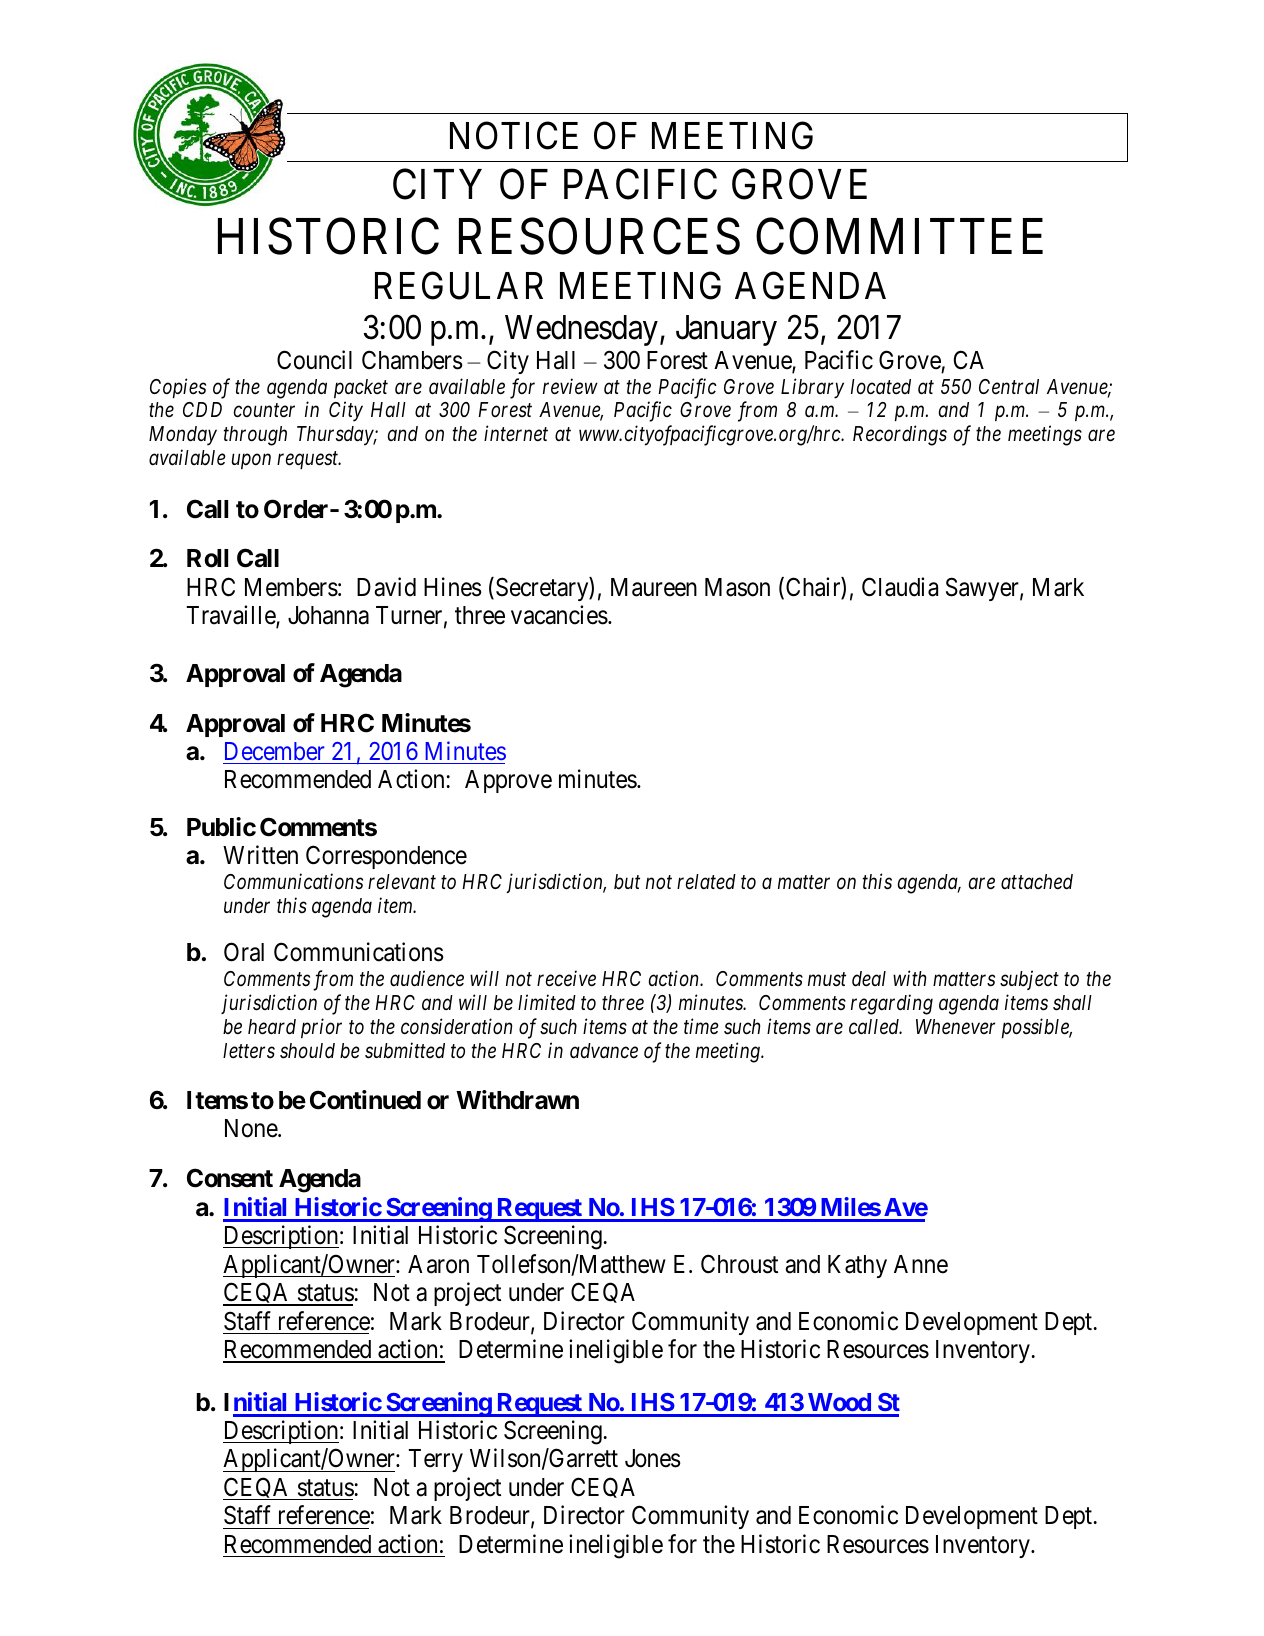  What do you see at coordinates (654, 587) in the screenshot?
I see `Maureen` at bounding box center [654, 587].
